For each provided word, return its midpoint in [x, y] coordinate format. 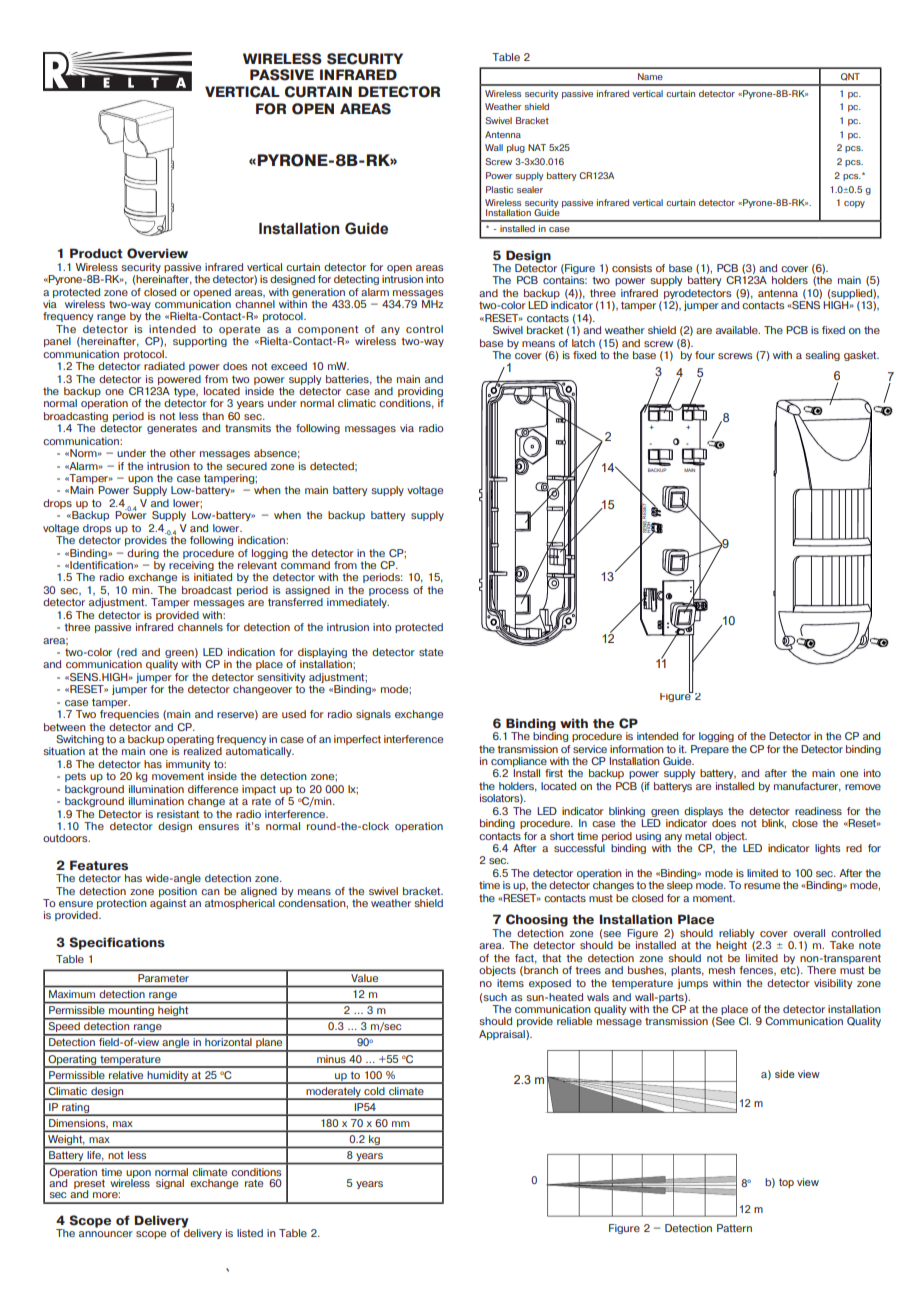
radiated [164, 366]
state [431, 652]
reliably [736, 934]
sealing [823, 356]
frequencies [129, 715]
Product [96, 253]
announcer [106, 1234]
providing [421, 393]
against [168, 904]
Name [650, 76]
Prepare [710, 750]
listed [250, 1233]
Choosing [537, 922]
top [786, 1183]
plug [516, 148]
